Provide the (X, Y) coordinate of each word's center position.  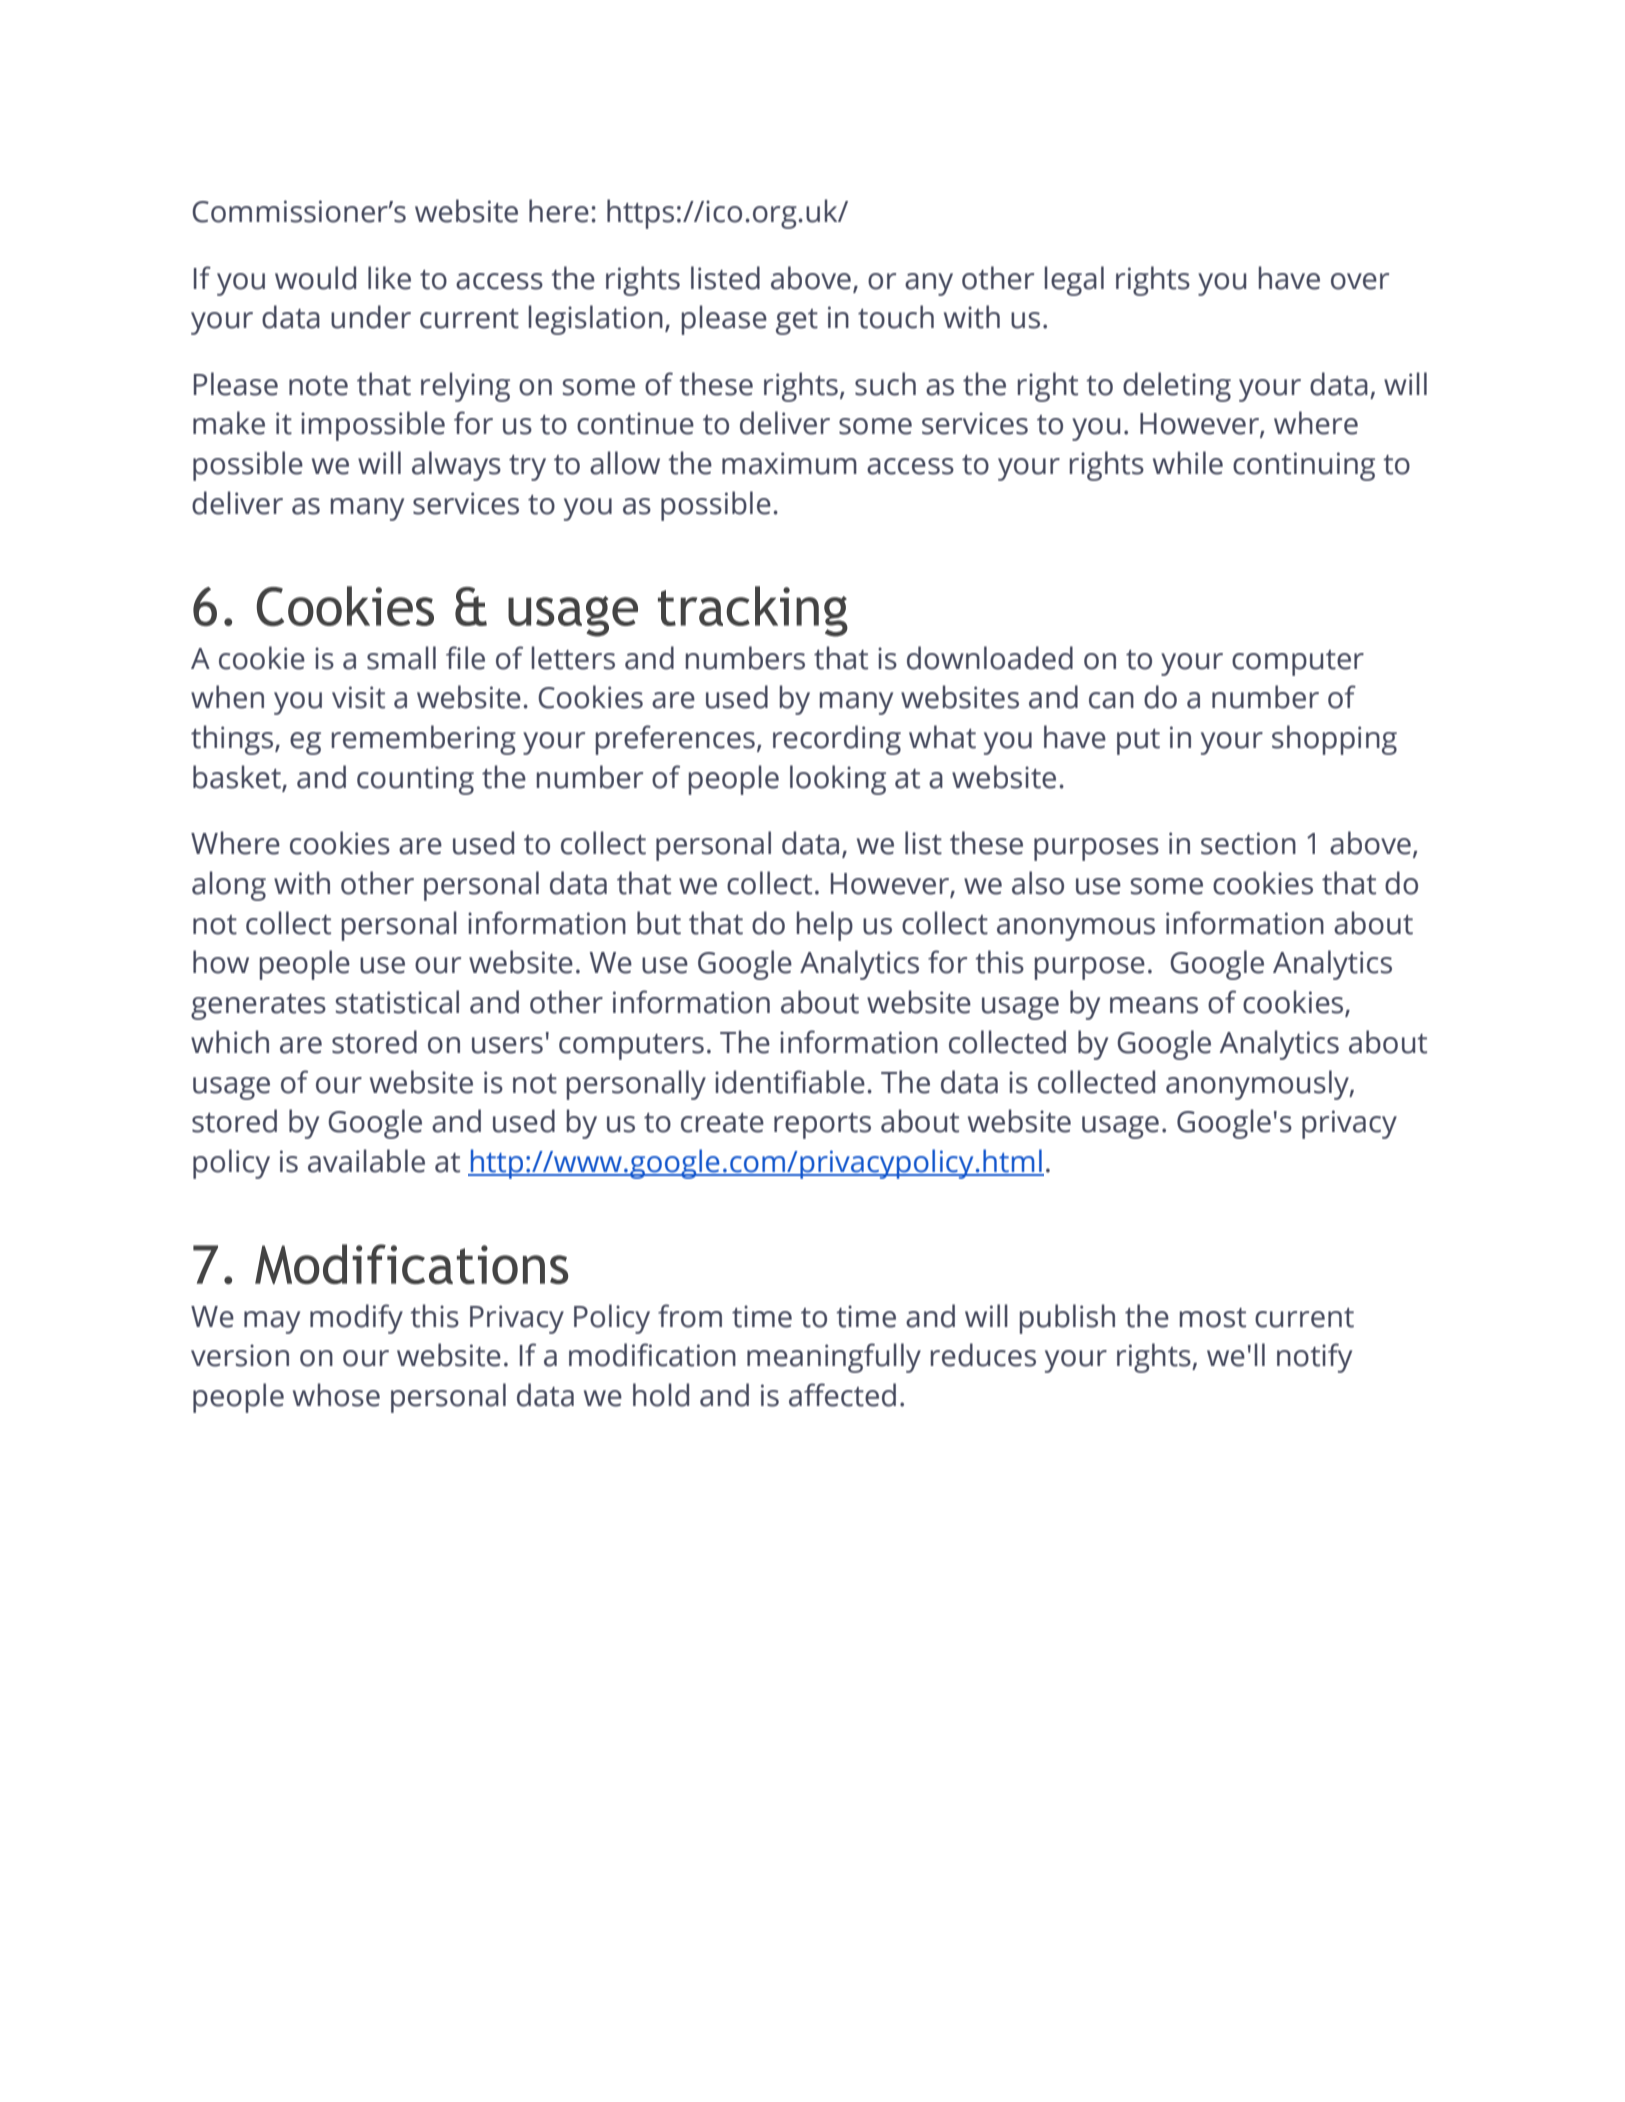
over (1360, 281)
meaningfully (834, 1358)
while (1188, 463)
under (371, 317)
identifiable (790, 1082)
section (1248, 843)
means (1154, 1005)
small (401, 658)
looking (838, 780)
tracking (753, 611)
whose (336, 1395)
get (797, 322)
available (366, 1161)
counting (415, 780)
